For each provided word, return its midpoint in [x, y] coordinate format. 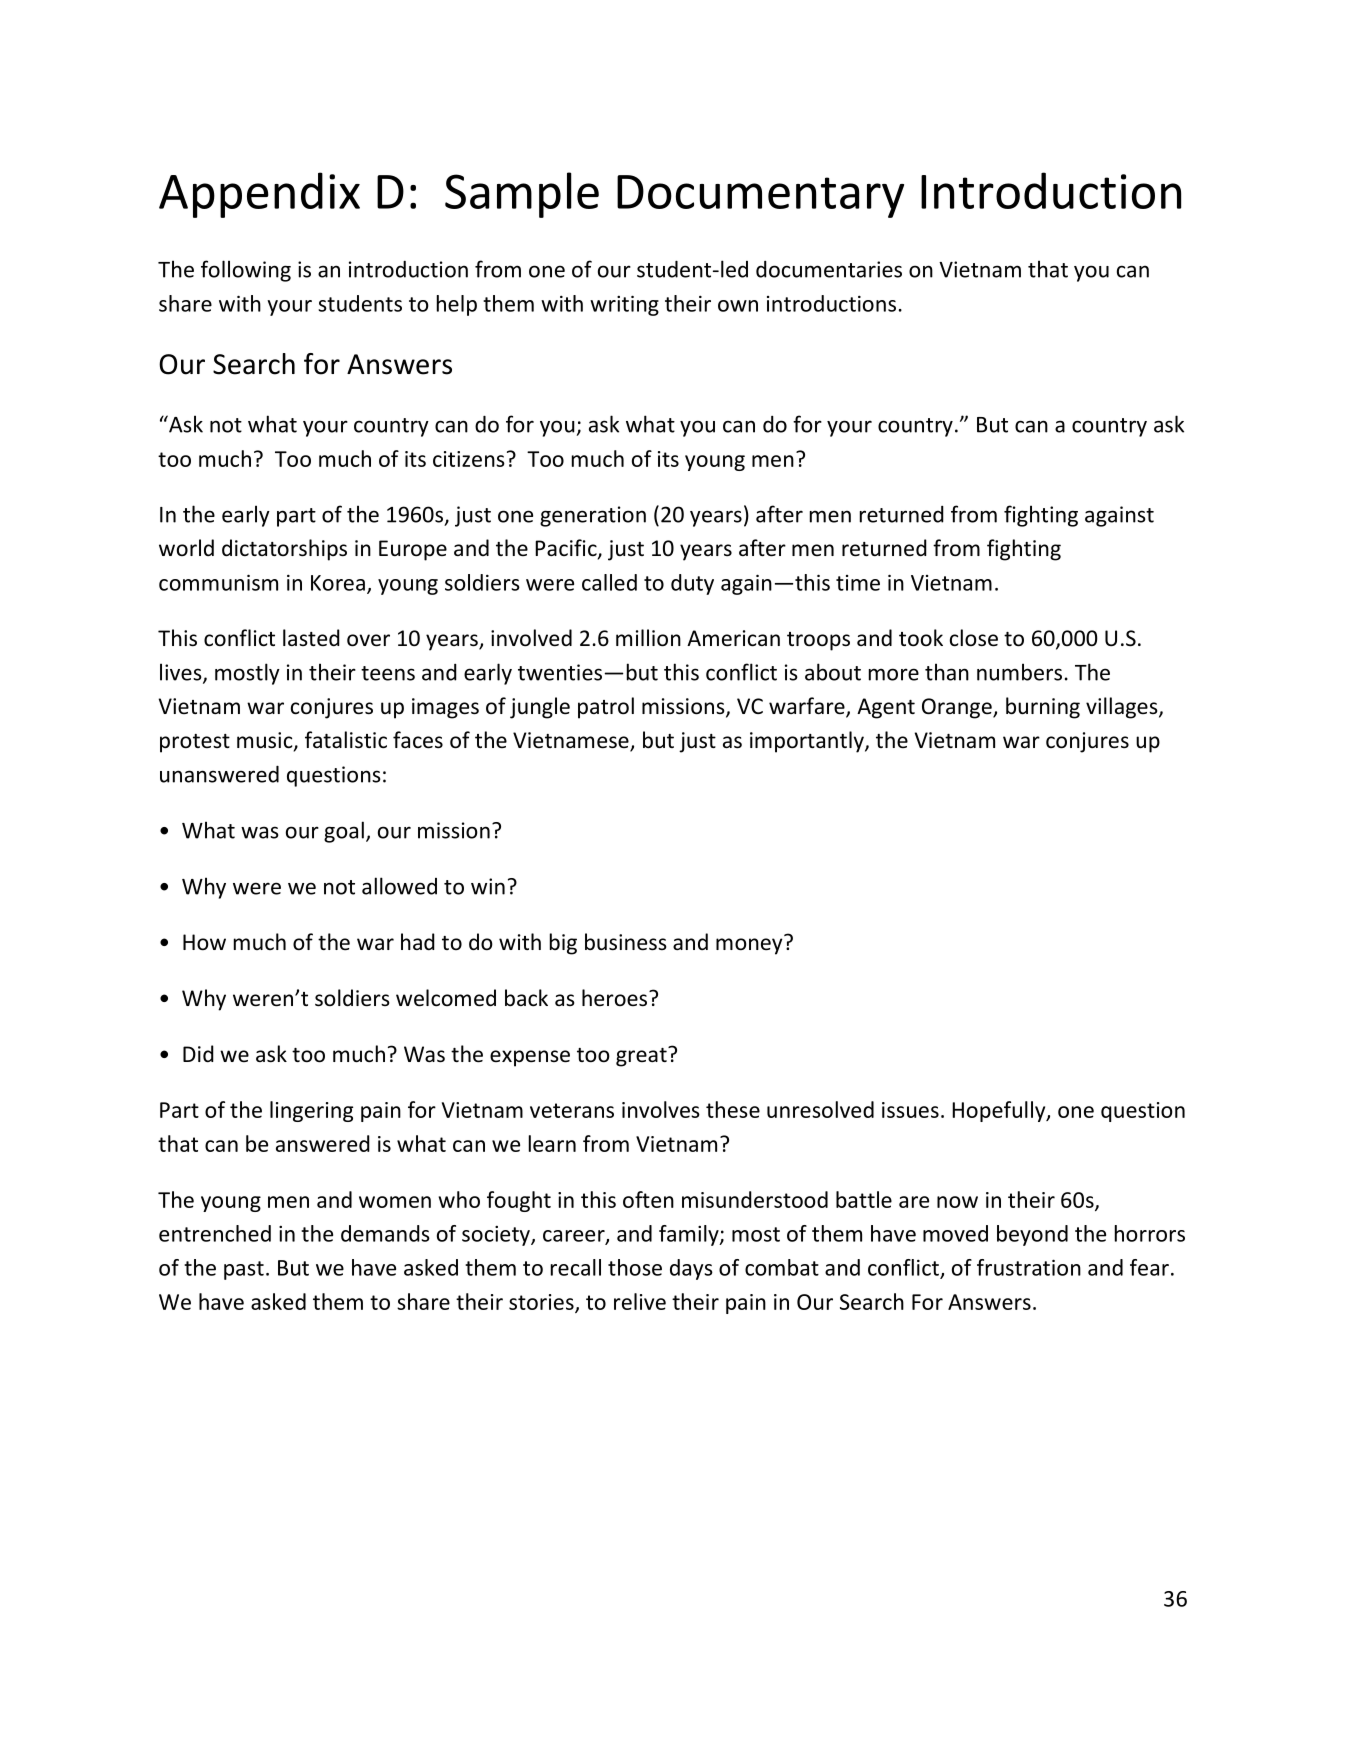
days [691, 1269]
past [244, 1270]
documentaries [829, 269]
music [266, 741]
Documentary [760, 196]
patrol [606, 708]
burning [1043, 708]
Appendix [259, 195]
